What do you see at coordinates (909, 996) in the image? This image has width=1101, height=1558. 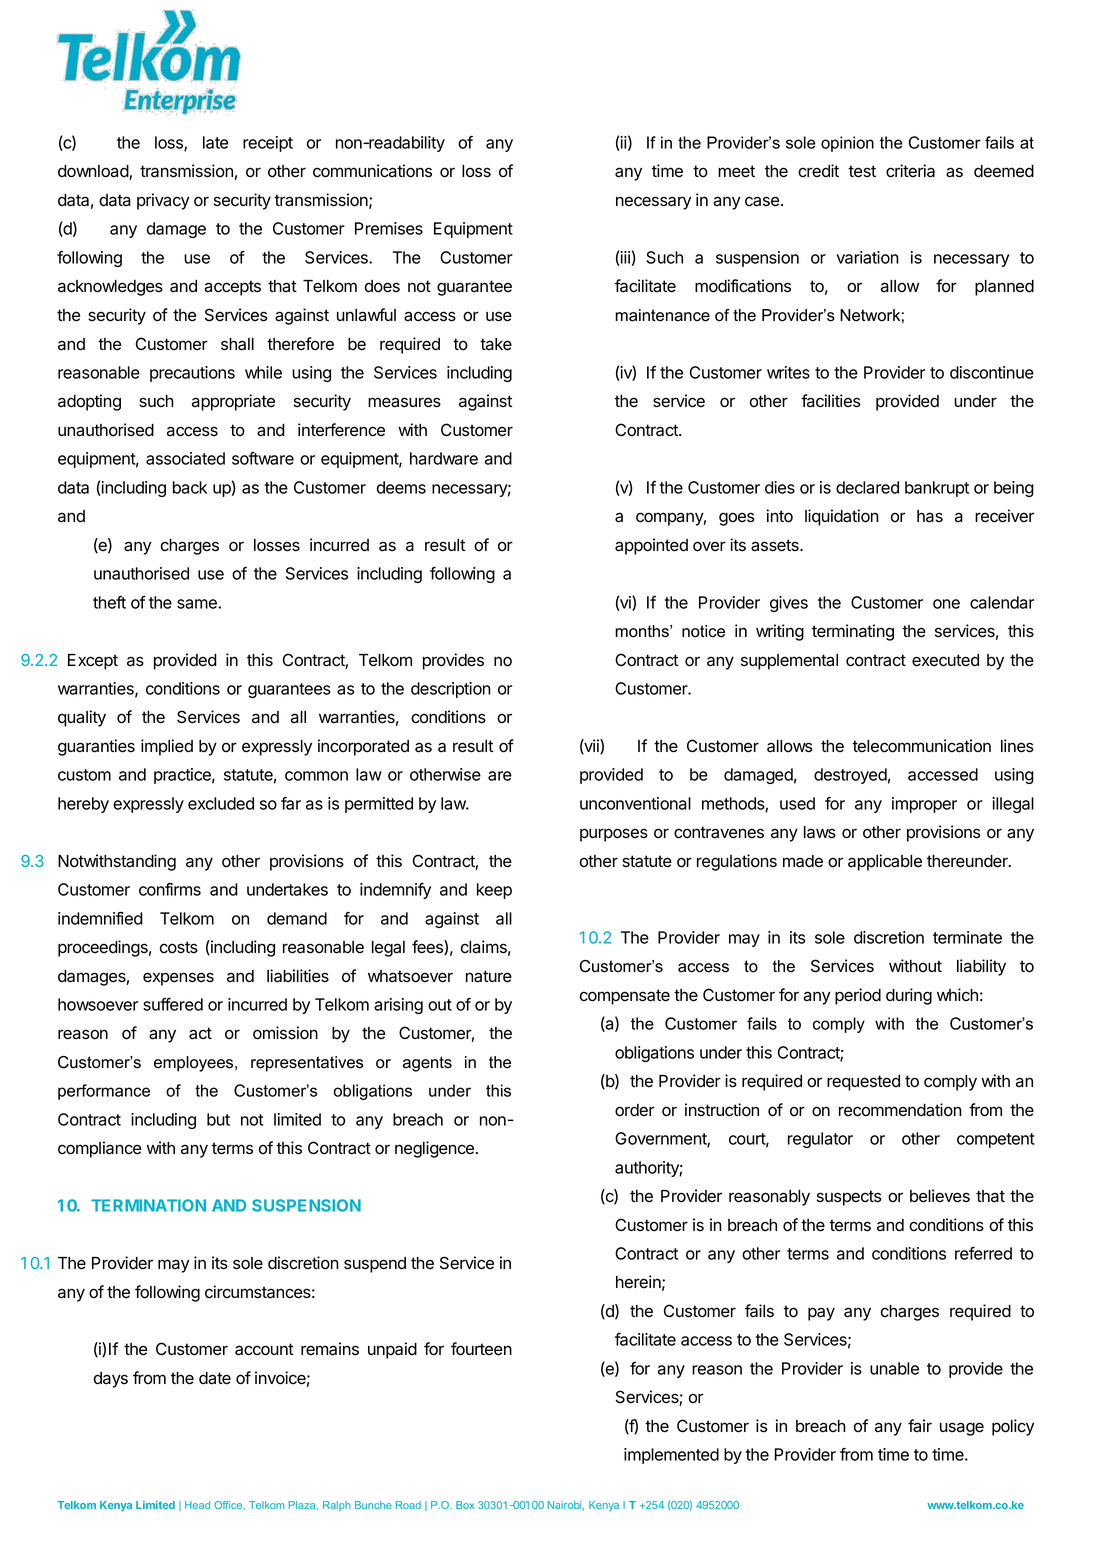 I see `during` at bounding box center [909, 996].
